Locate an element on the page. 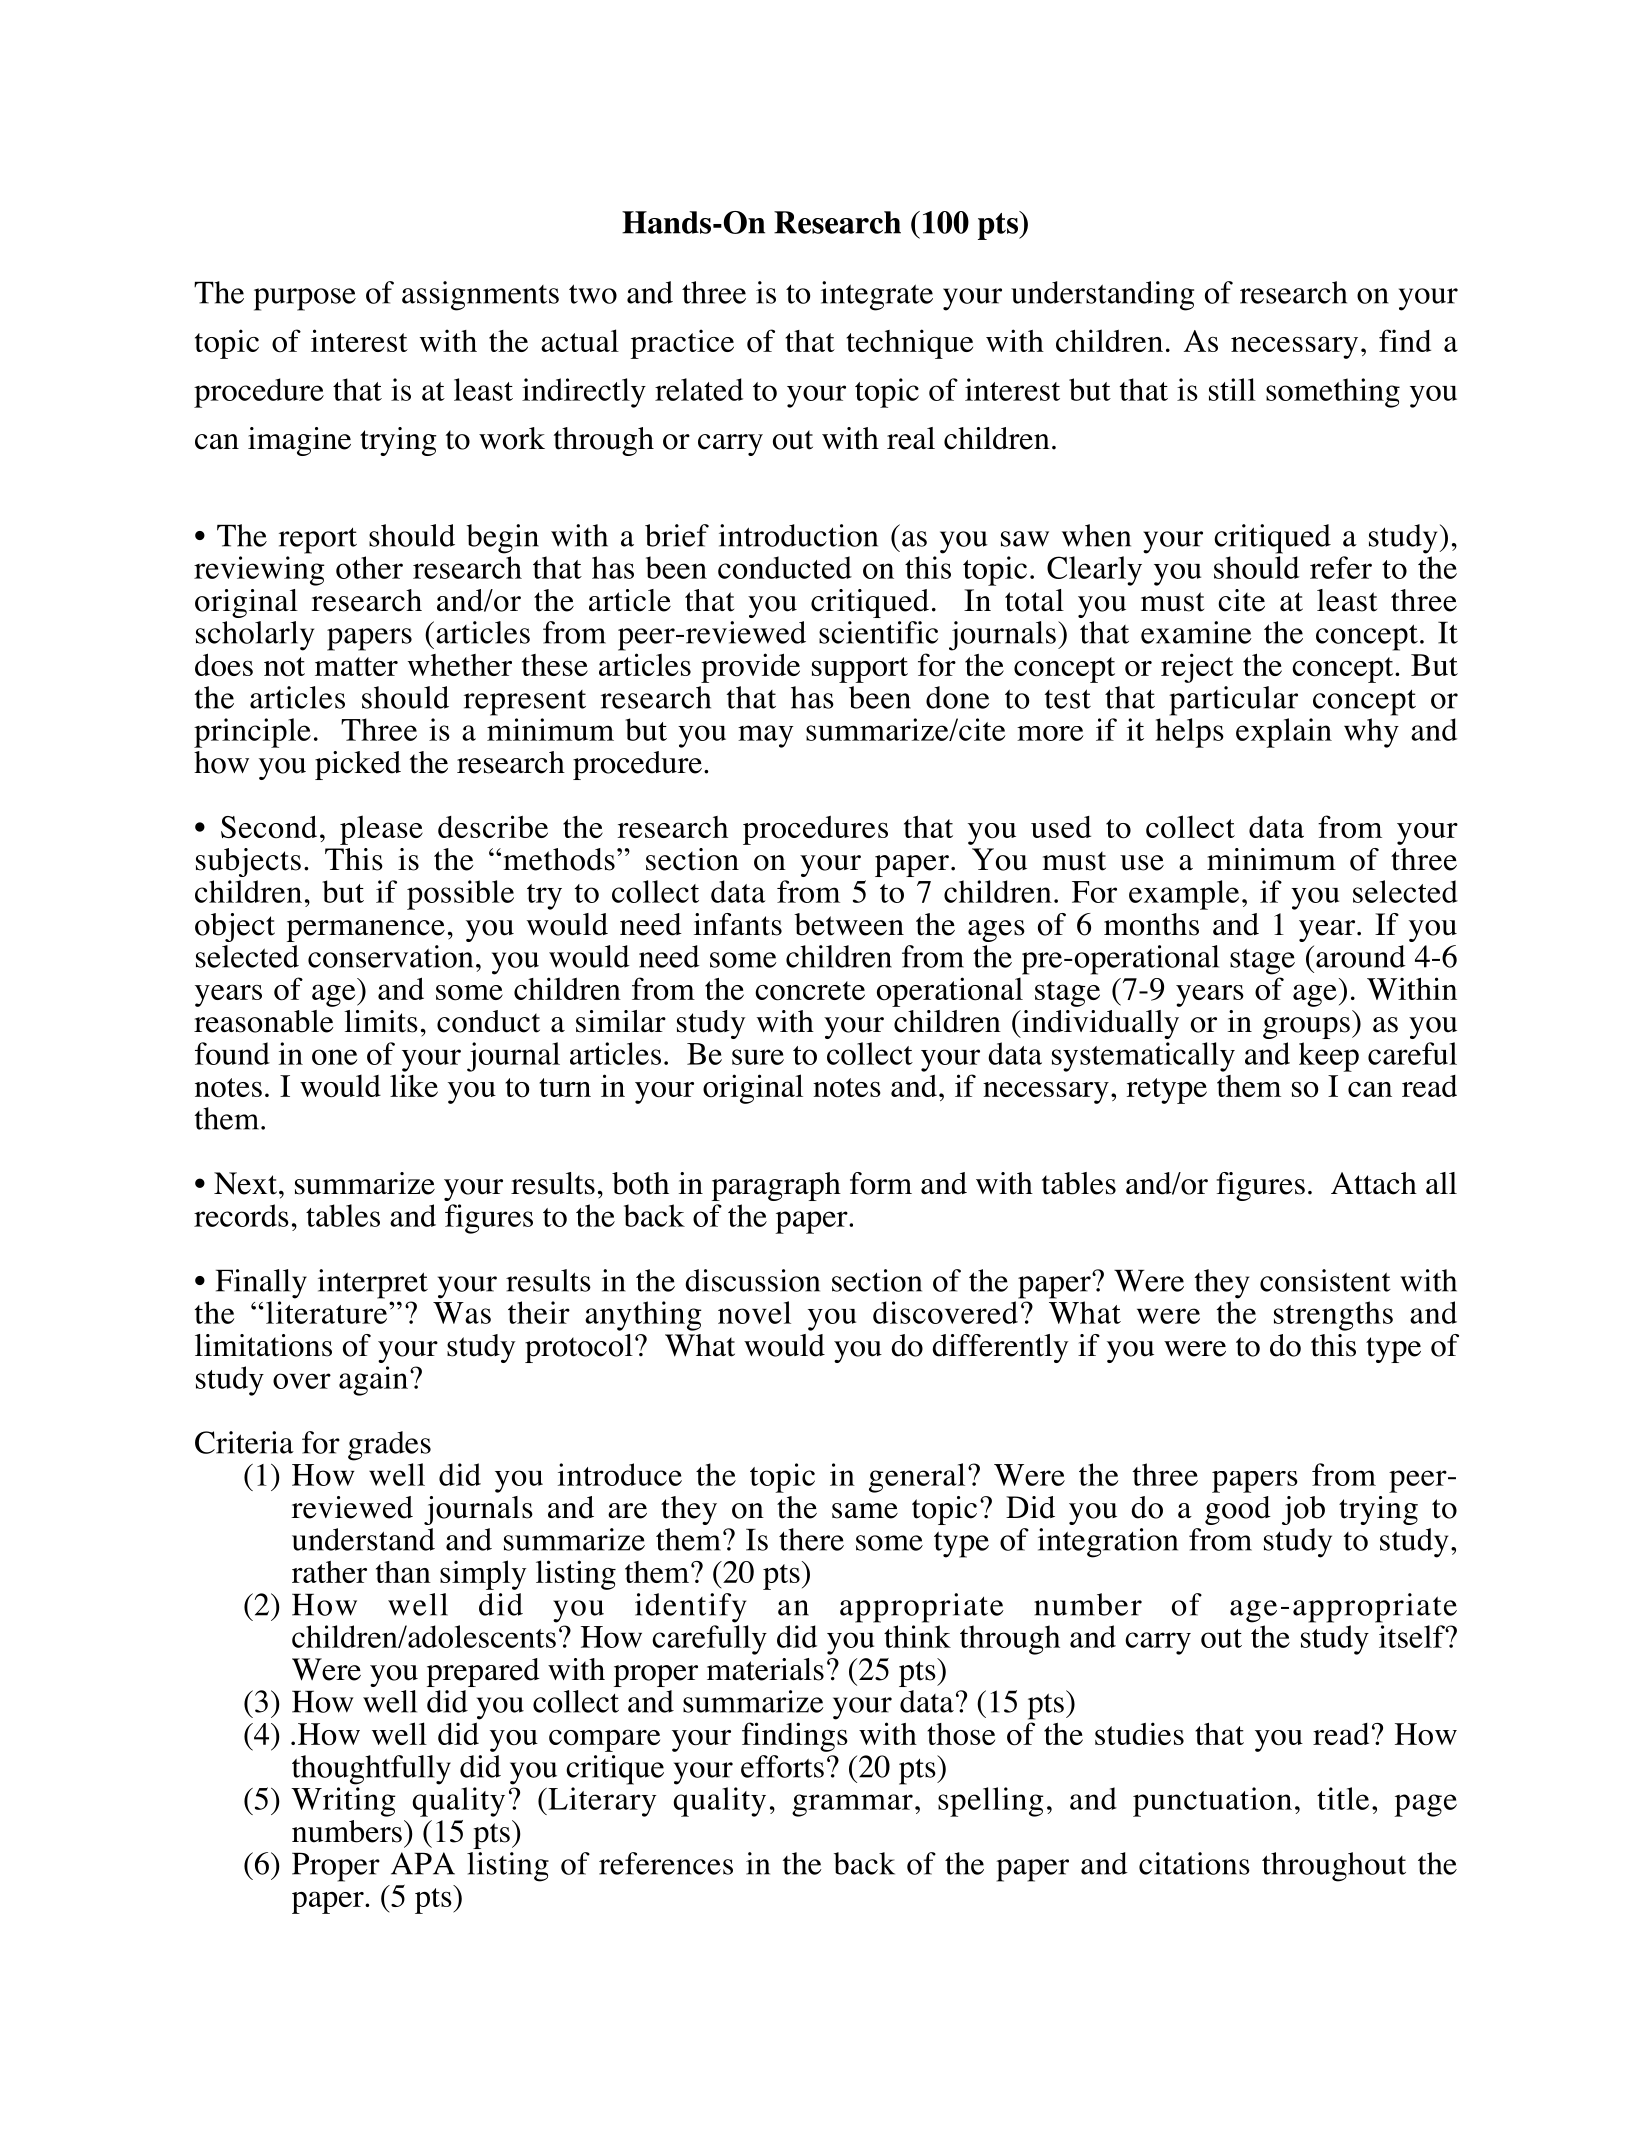 Image resolution: width=1652 pixels, height=2138 pixels. title is located at coordinates (1343, 1798).
